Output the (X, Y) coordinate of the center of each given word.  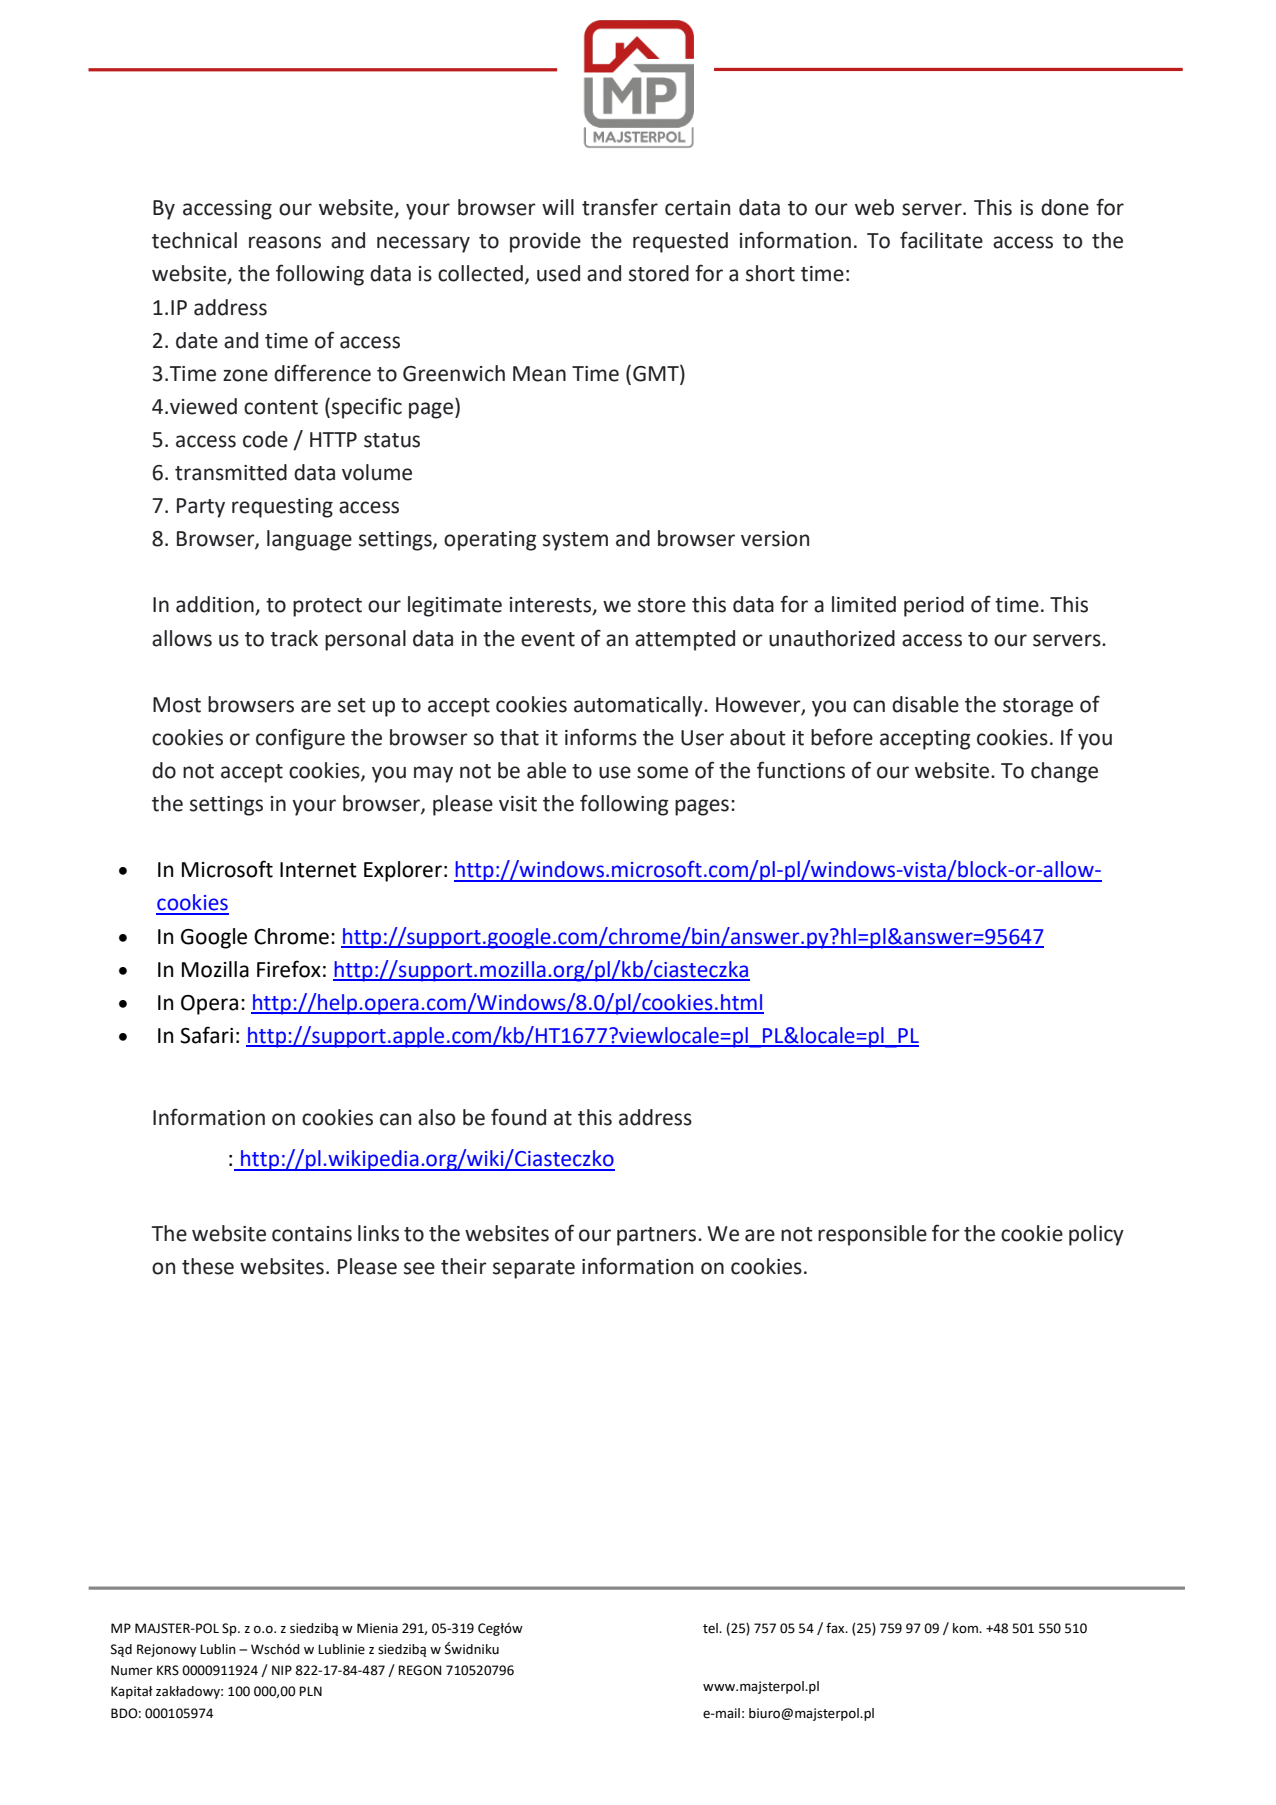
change (1064, 772)
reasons (285, 242)
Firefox (289, 969)
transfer (620, 207)
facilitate (941, 240)
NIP (282, 1670)
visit (518, 804)
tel (711, 1628)
